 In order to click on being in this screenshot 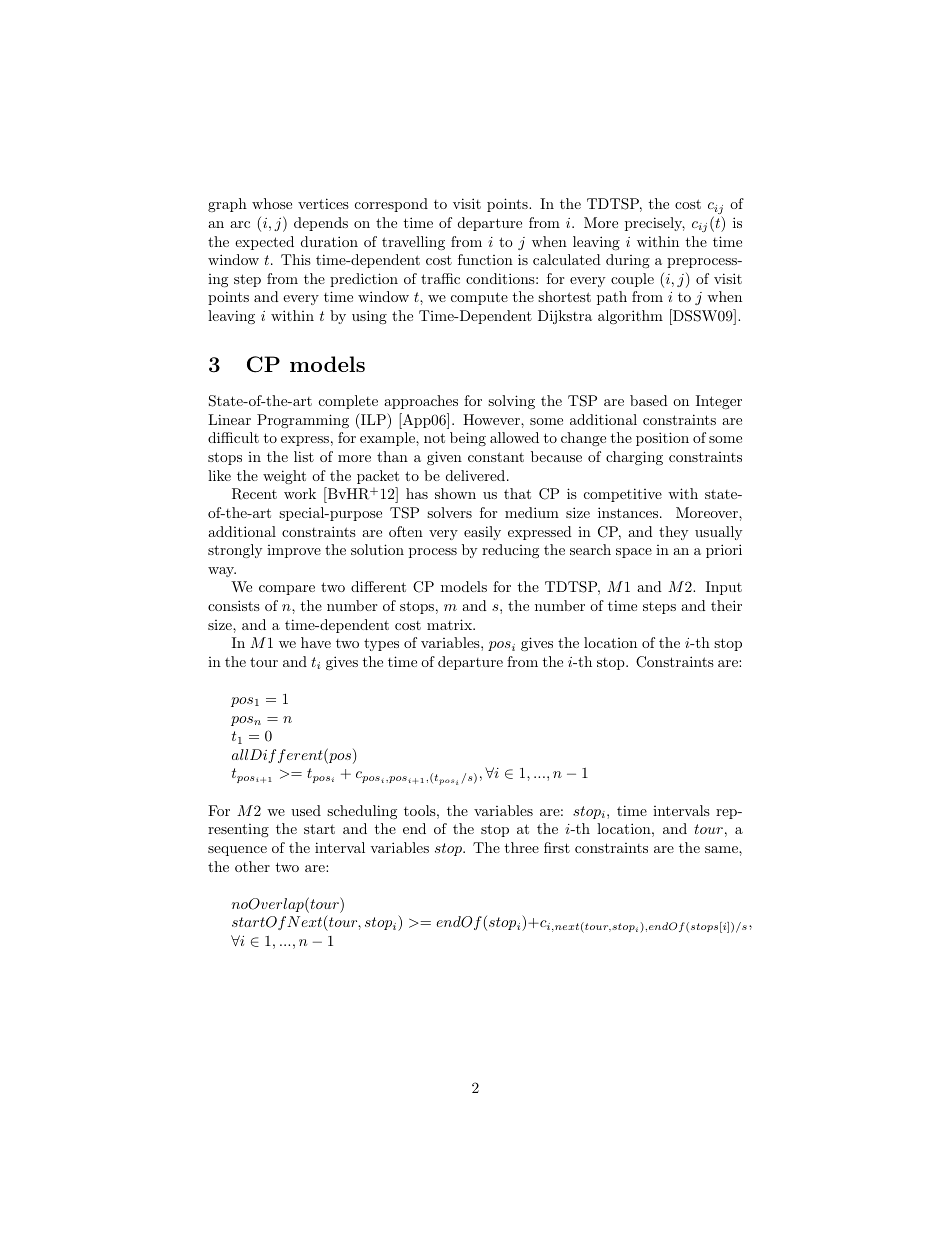, I will do `click(468, 439)`.
